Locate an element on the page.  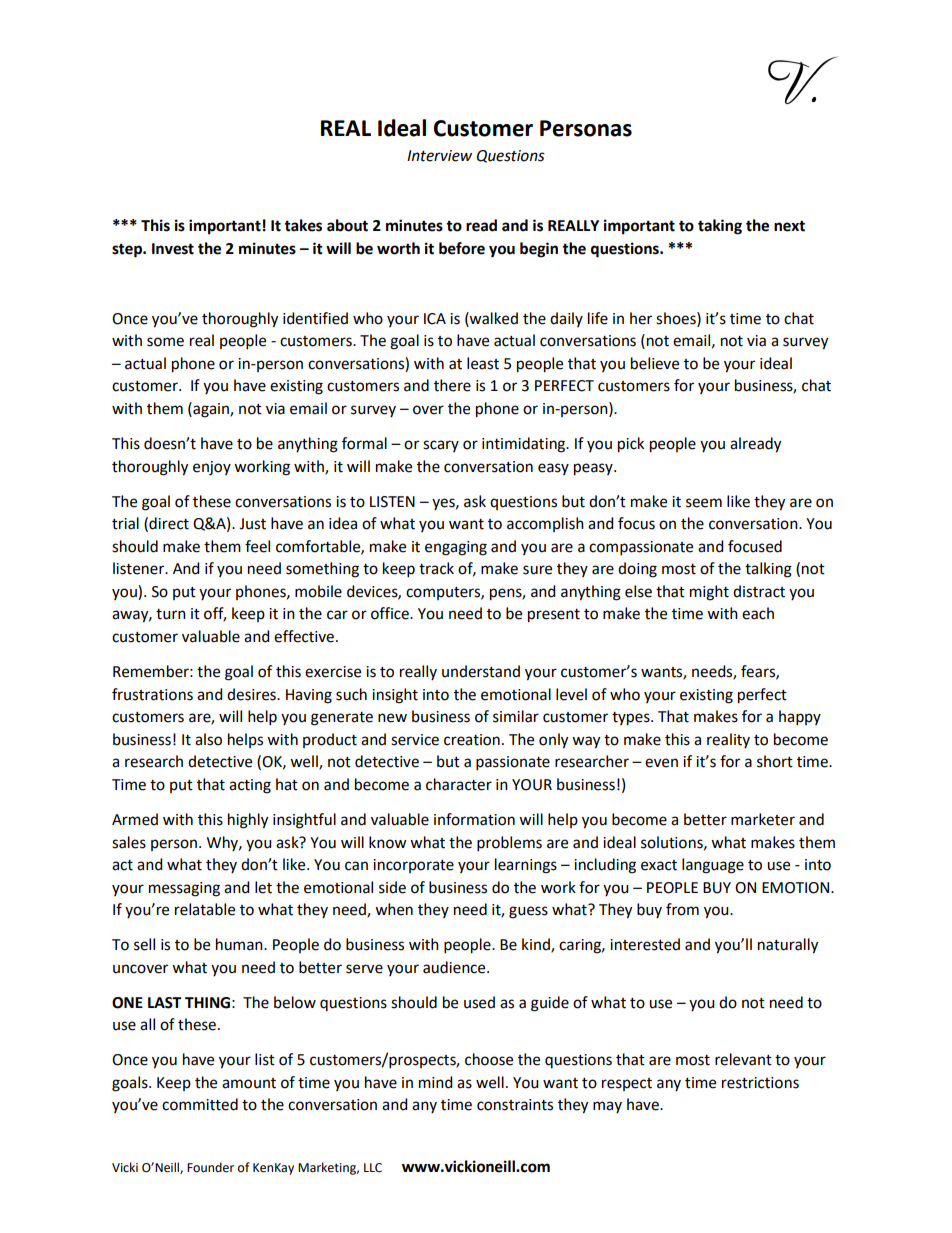
Founder is located at coordinates (210, 1167).
